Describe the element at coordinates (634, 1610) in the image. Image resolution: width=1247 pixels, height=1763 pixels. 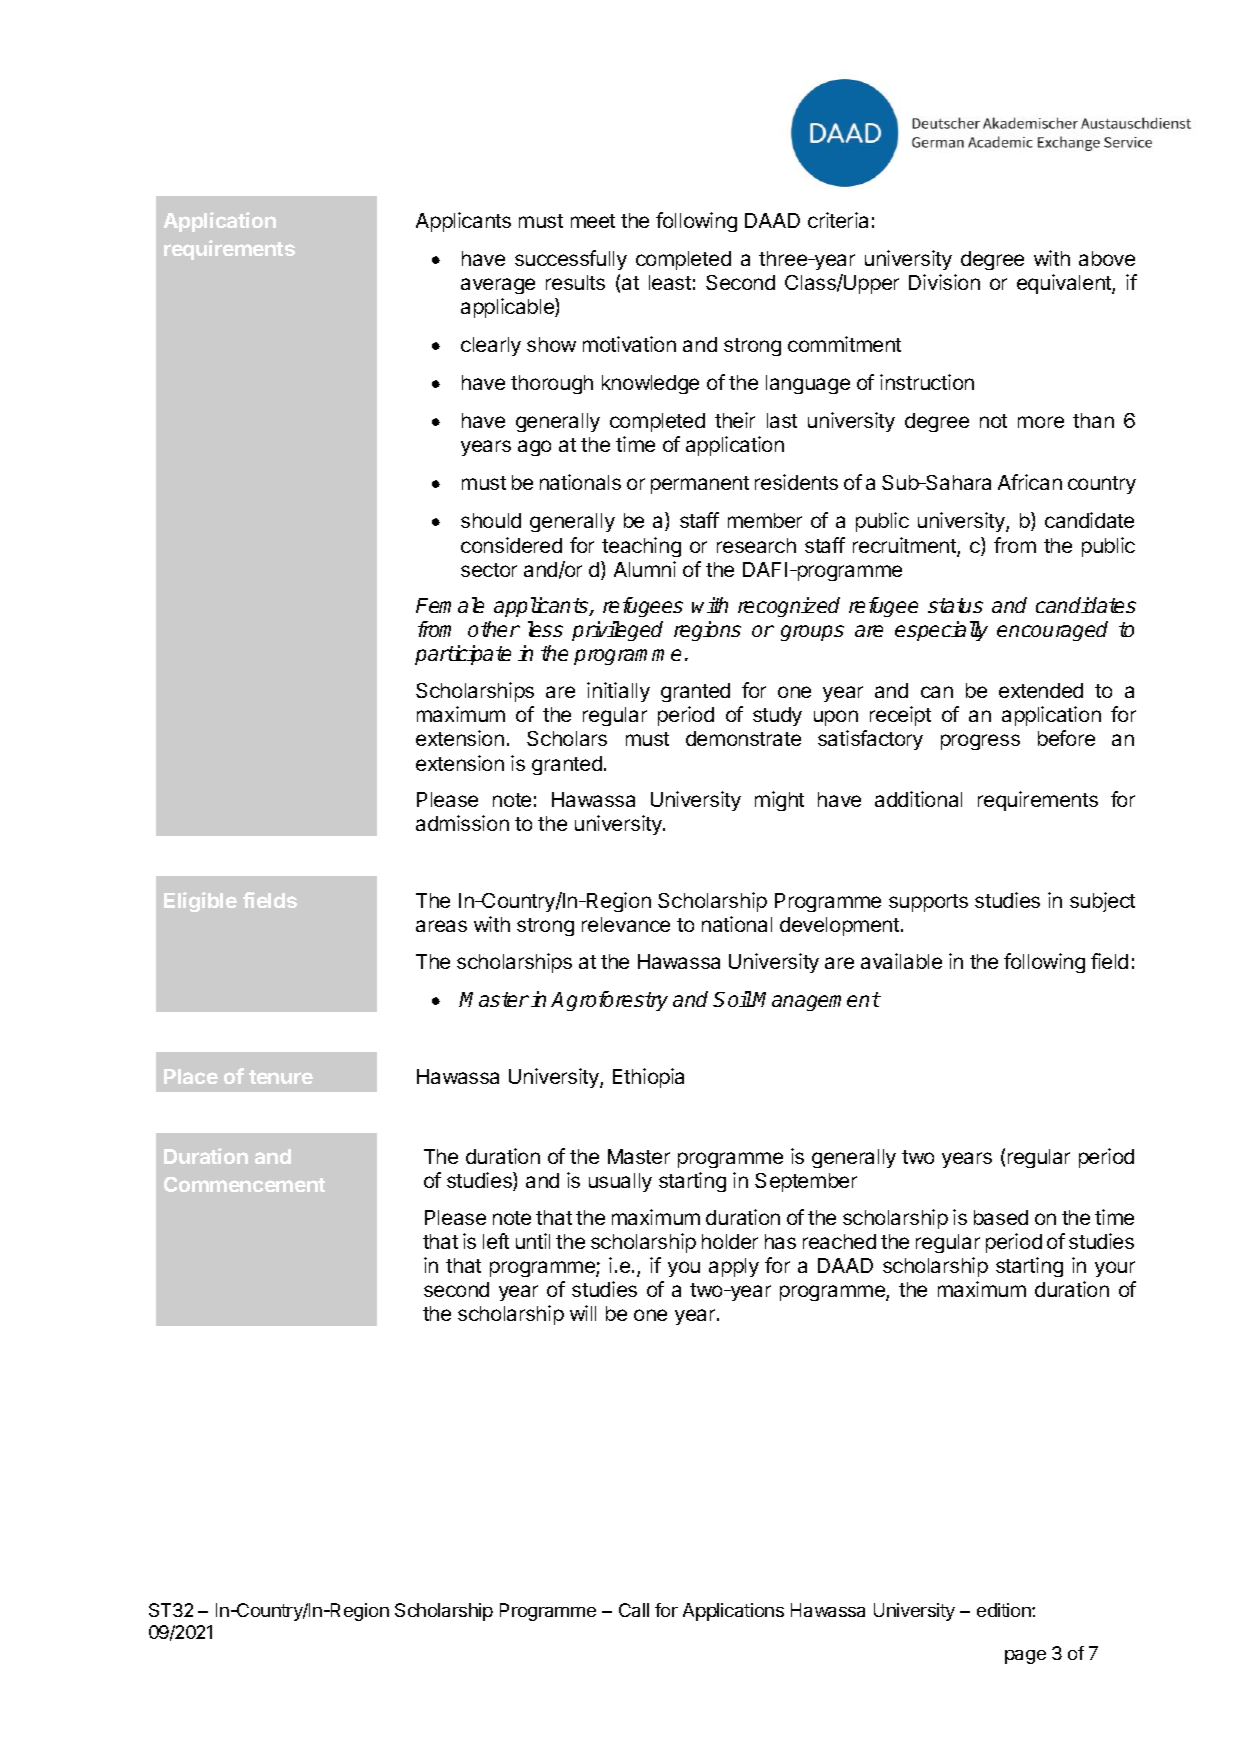
I see `Call` at that location.
